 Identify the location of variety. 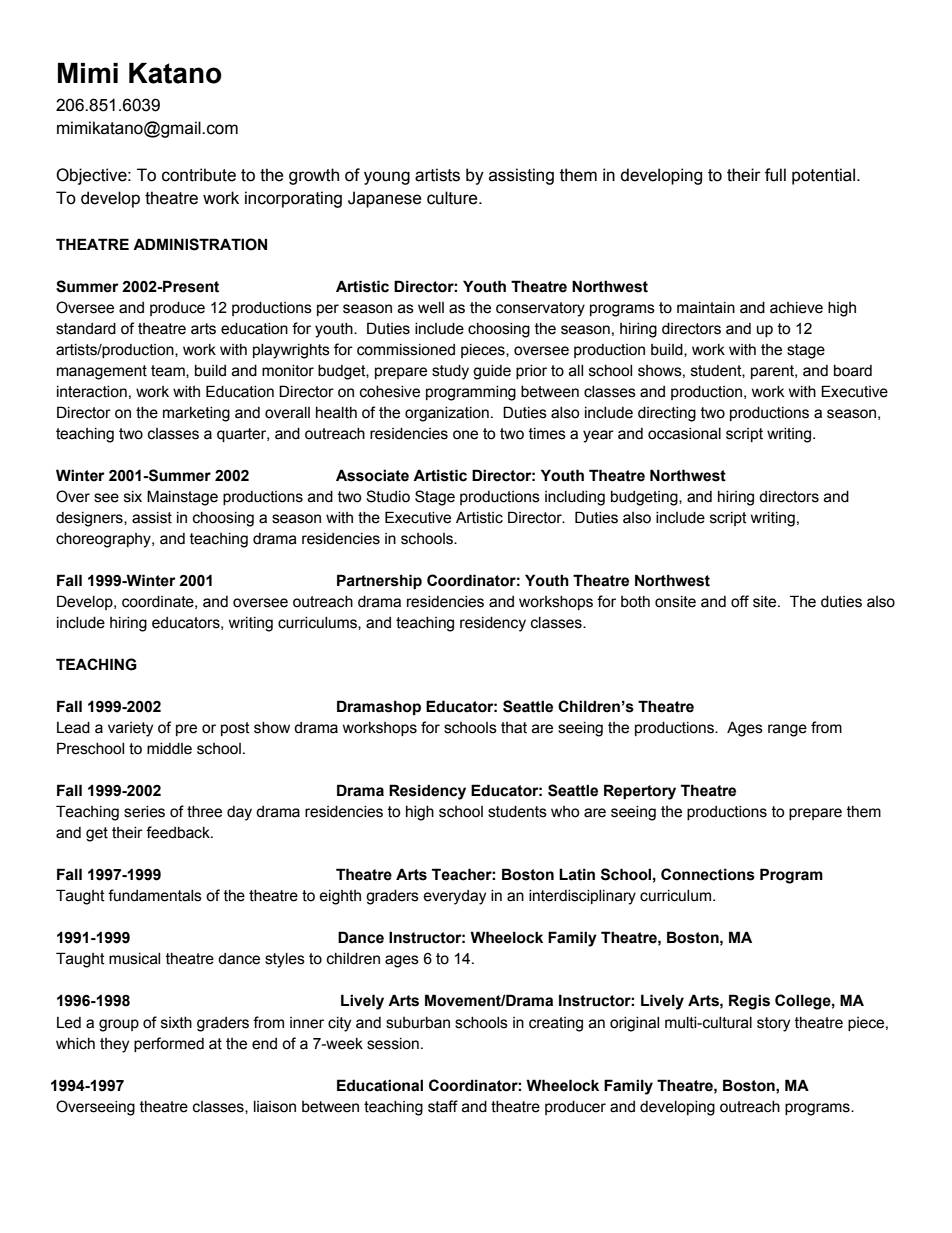
(130, 729).
